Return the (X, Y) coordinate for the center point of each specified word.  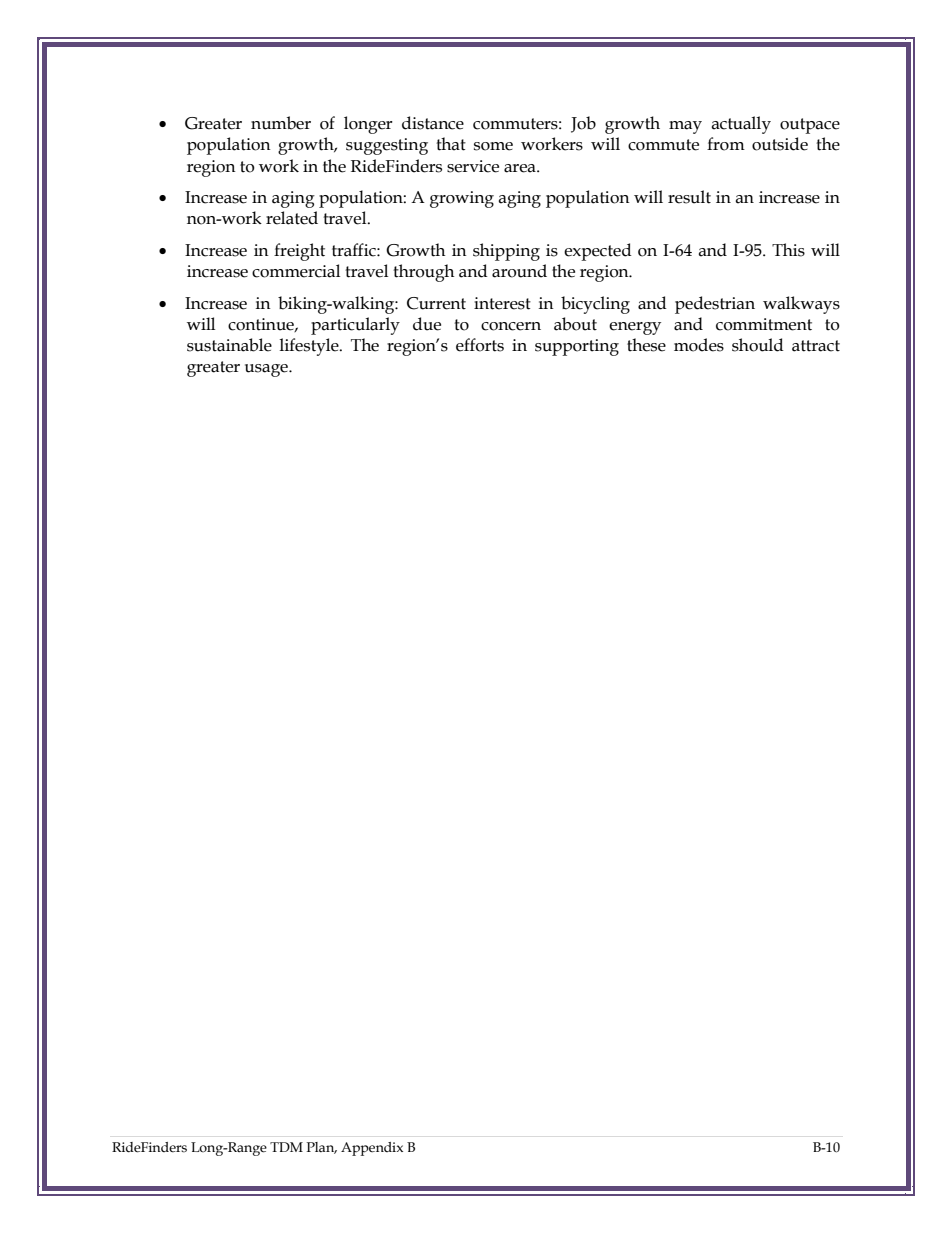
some (493, 146)
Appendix (372, 1149)
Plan (322, 1148)
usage (267, 370)
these (646, 345)
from (726, 144)
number (281, 123)
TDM (286, 1147)
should (758, 345)
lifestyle (310, 347)
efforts (480, 345)
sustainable (229, 345)
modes (699, 345)
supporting (577, 347)
